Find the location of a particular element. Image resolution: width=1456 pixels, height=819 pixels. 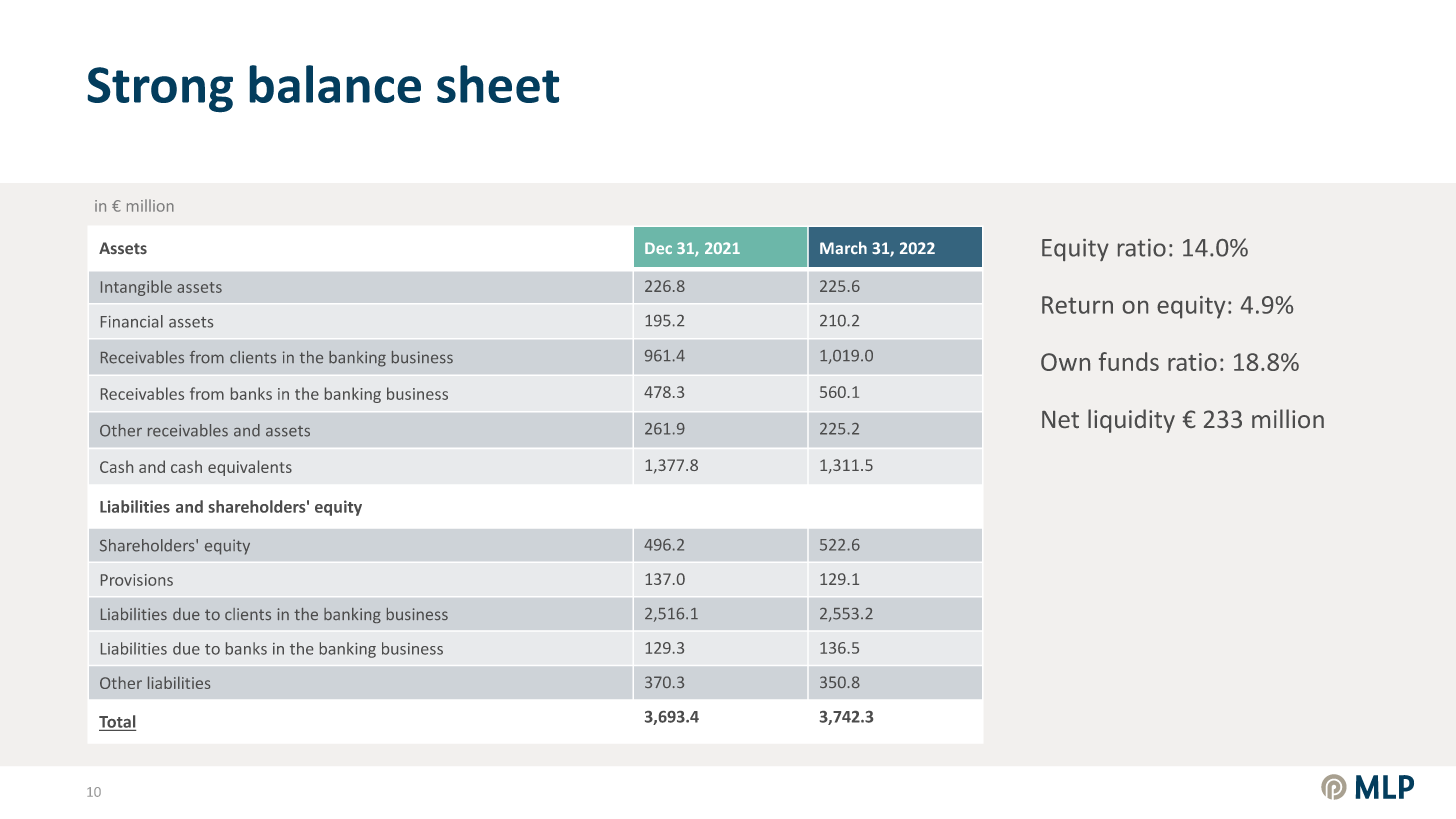

Total is located at coordinates (117, 721).
